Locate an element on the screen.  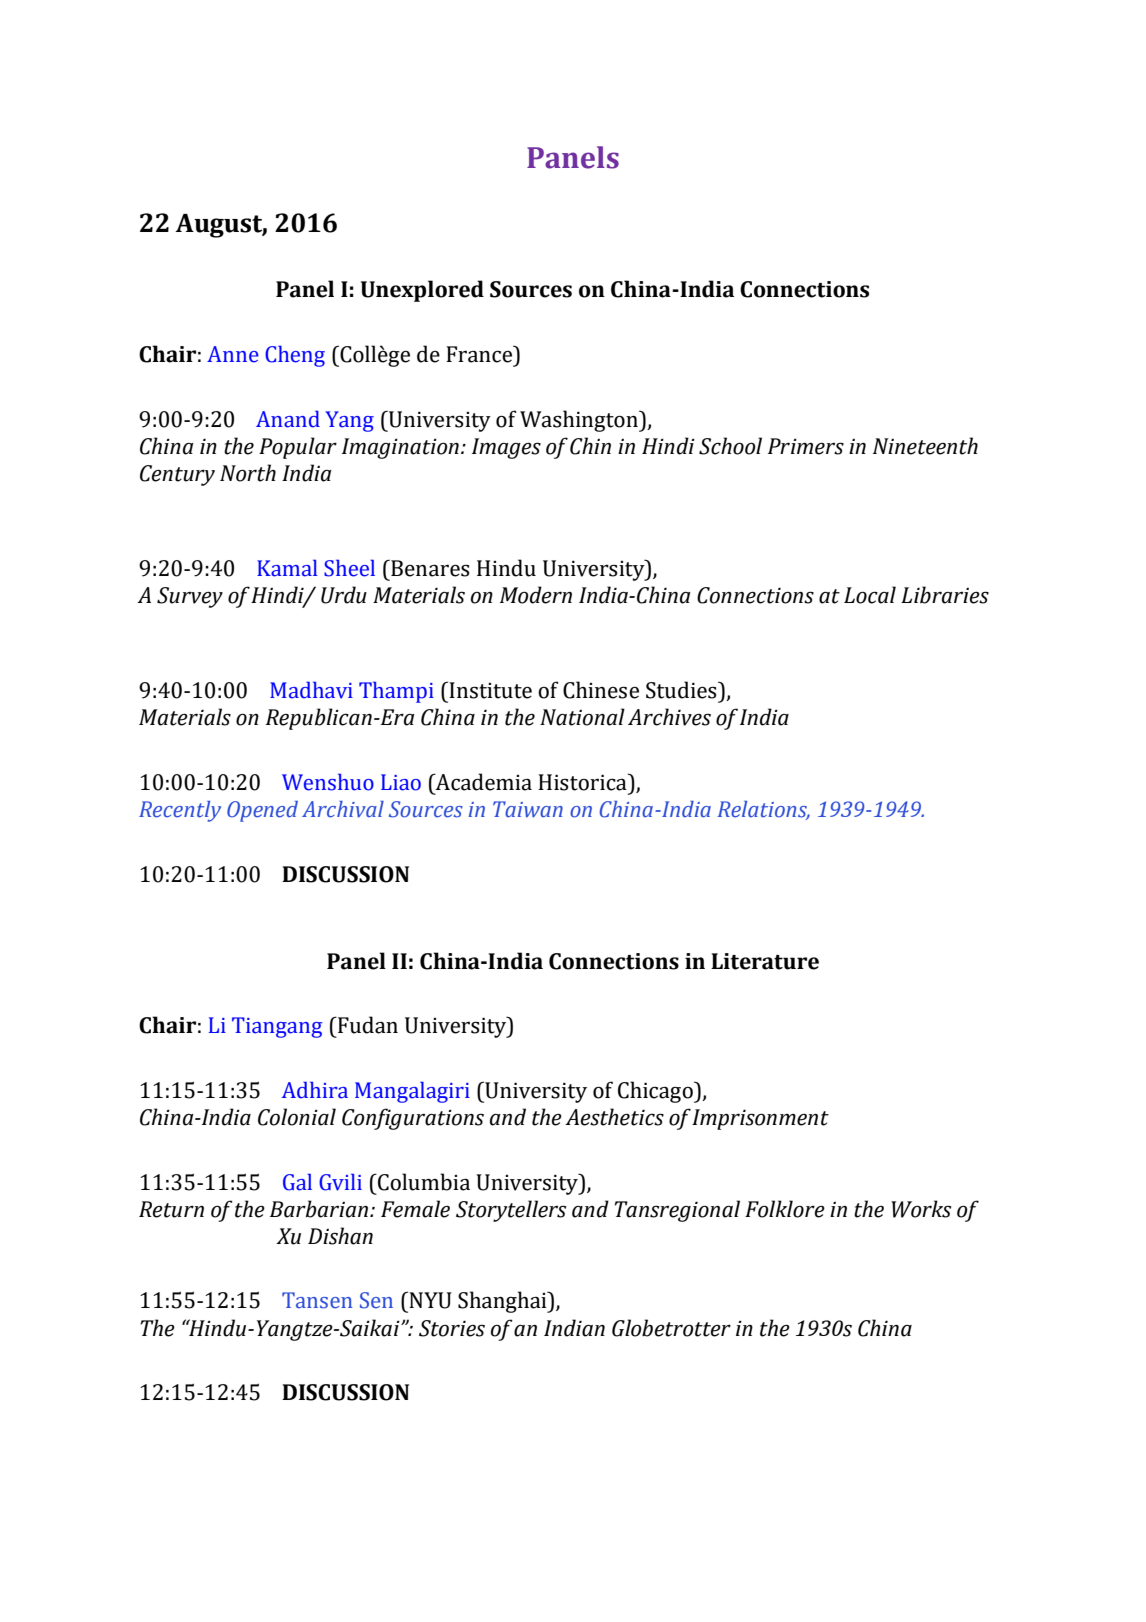
France is located at coordinates (480, 354).
